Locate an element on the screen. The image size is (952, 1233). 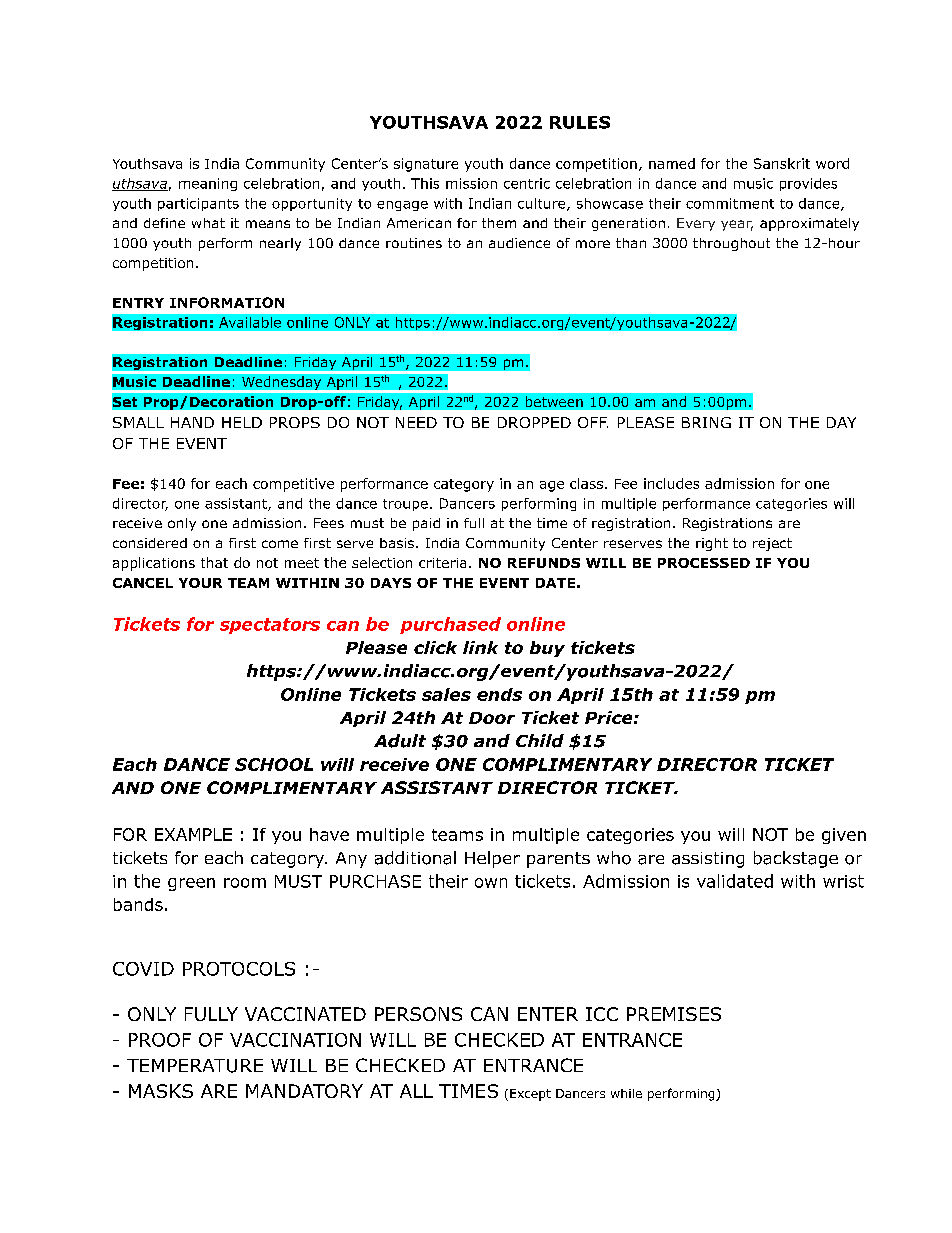
PROCESSED is located at coordinates (704, 563).
